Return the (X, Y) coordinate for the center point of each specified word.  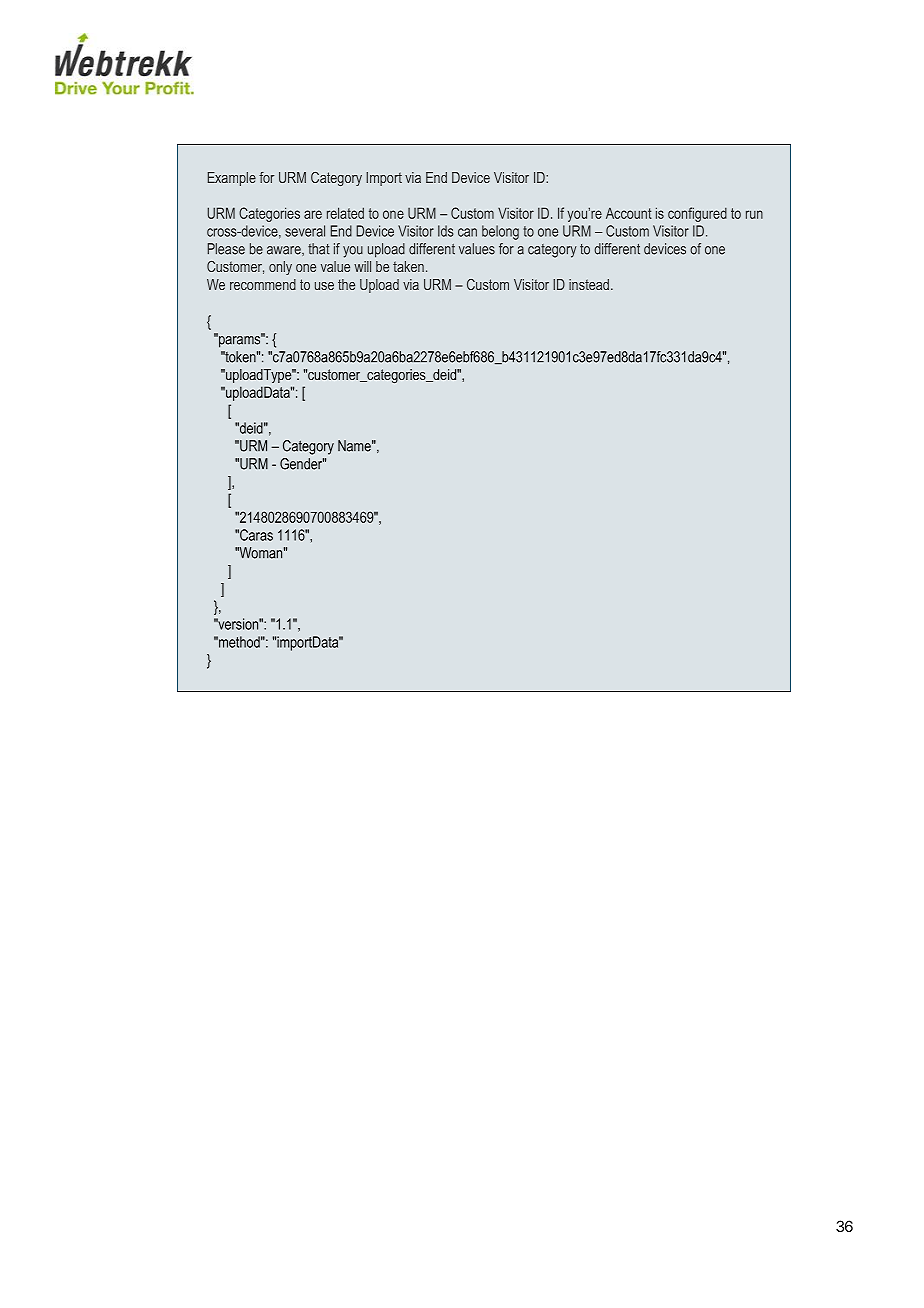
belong (500, 232)
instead (589, 284)
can (467, 232)
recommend (263, 284)
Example (232, 179)
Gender (302, 464)
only (280, 268)
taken (408, 266)
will (362, 266)
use (324, 286)
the (346, 284)
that (319, 249)
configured (697, 214)
